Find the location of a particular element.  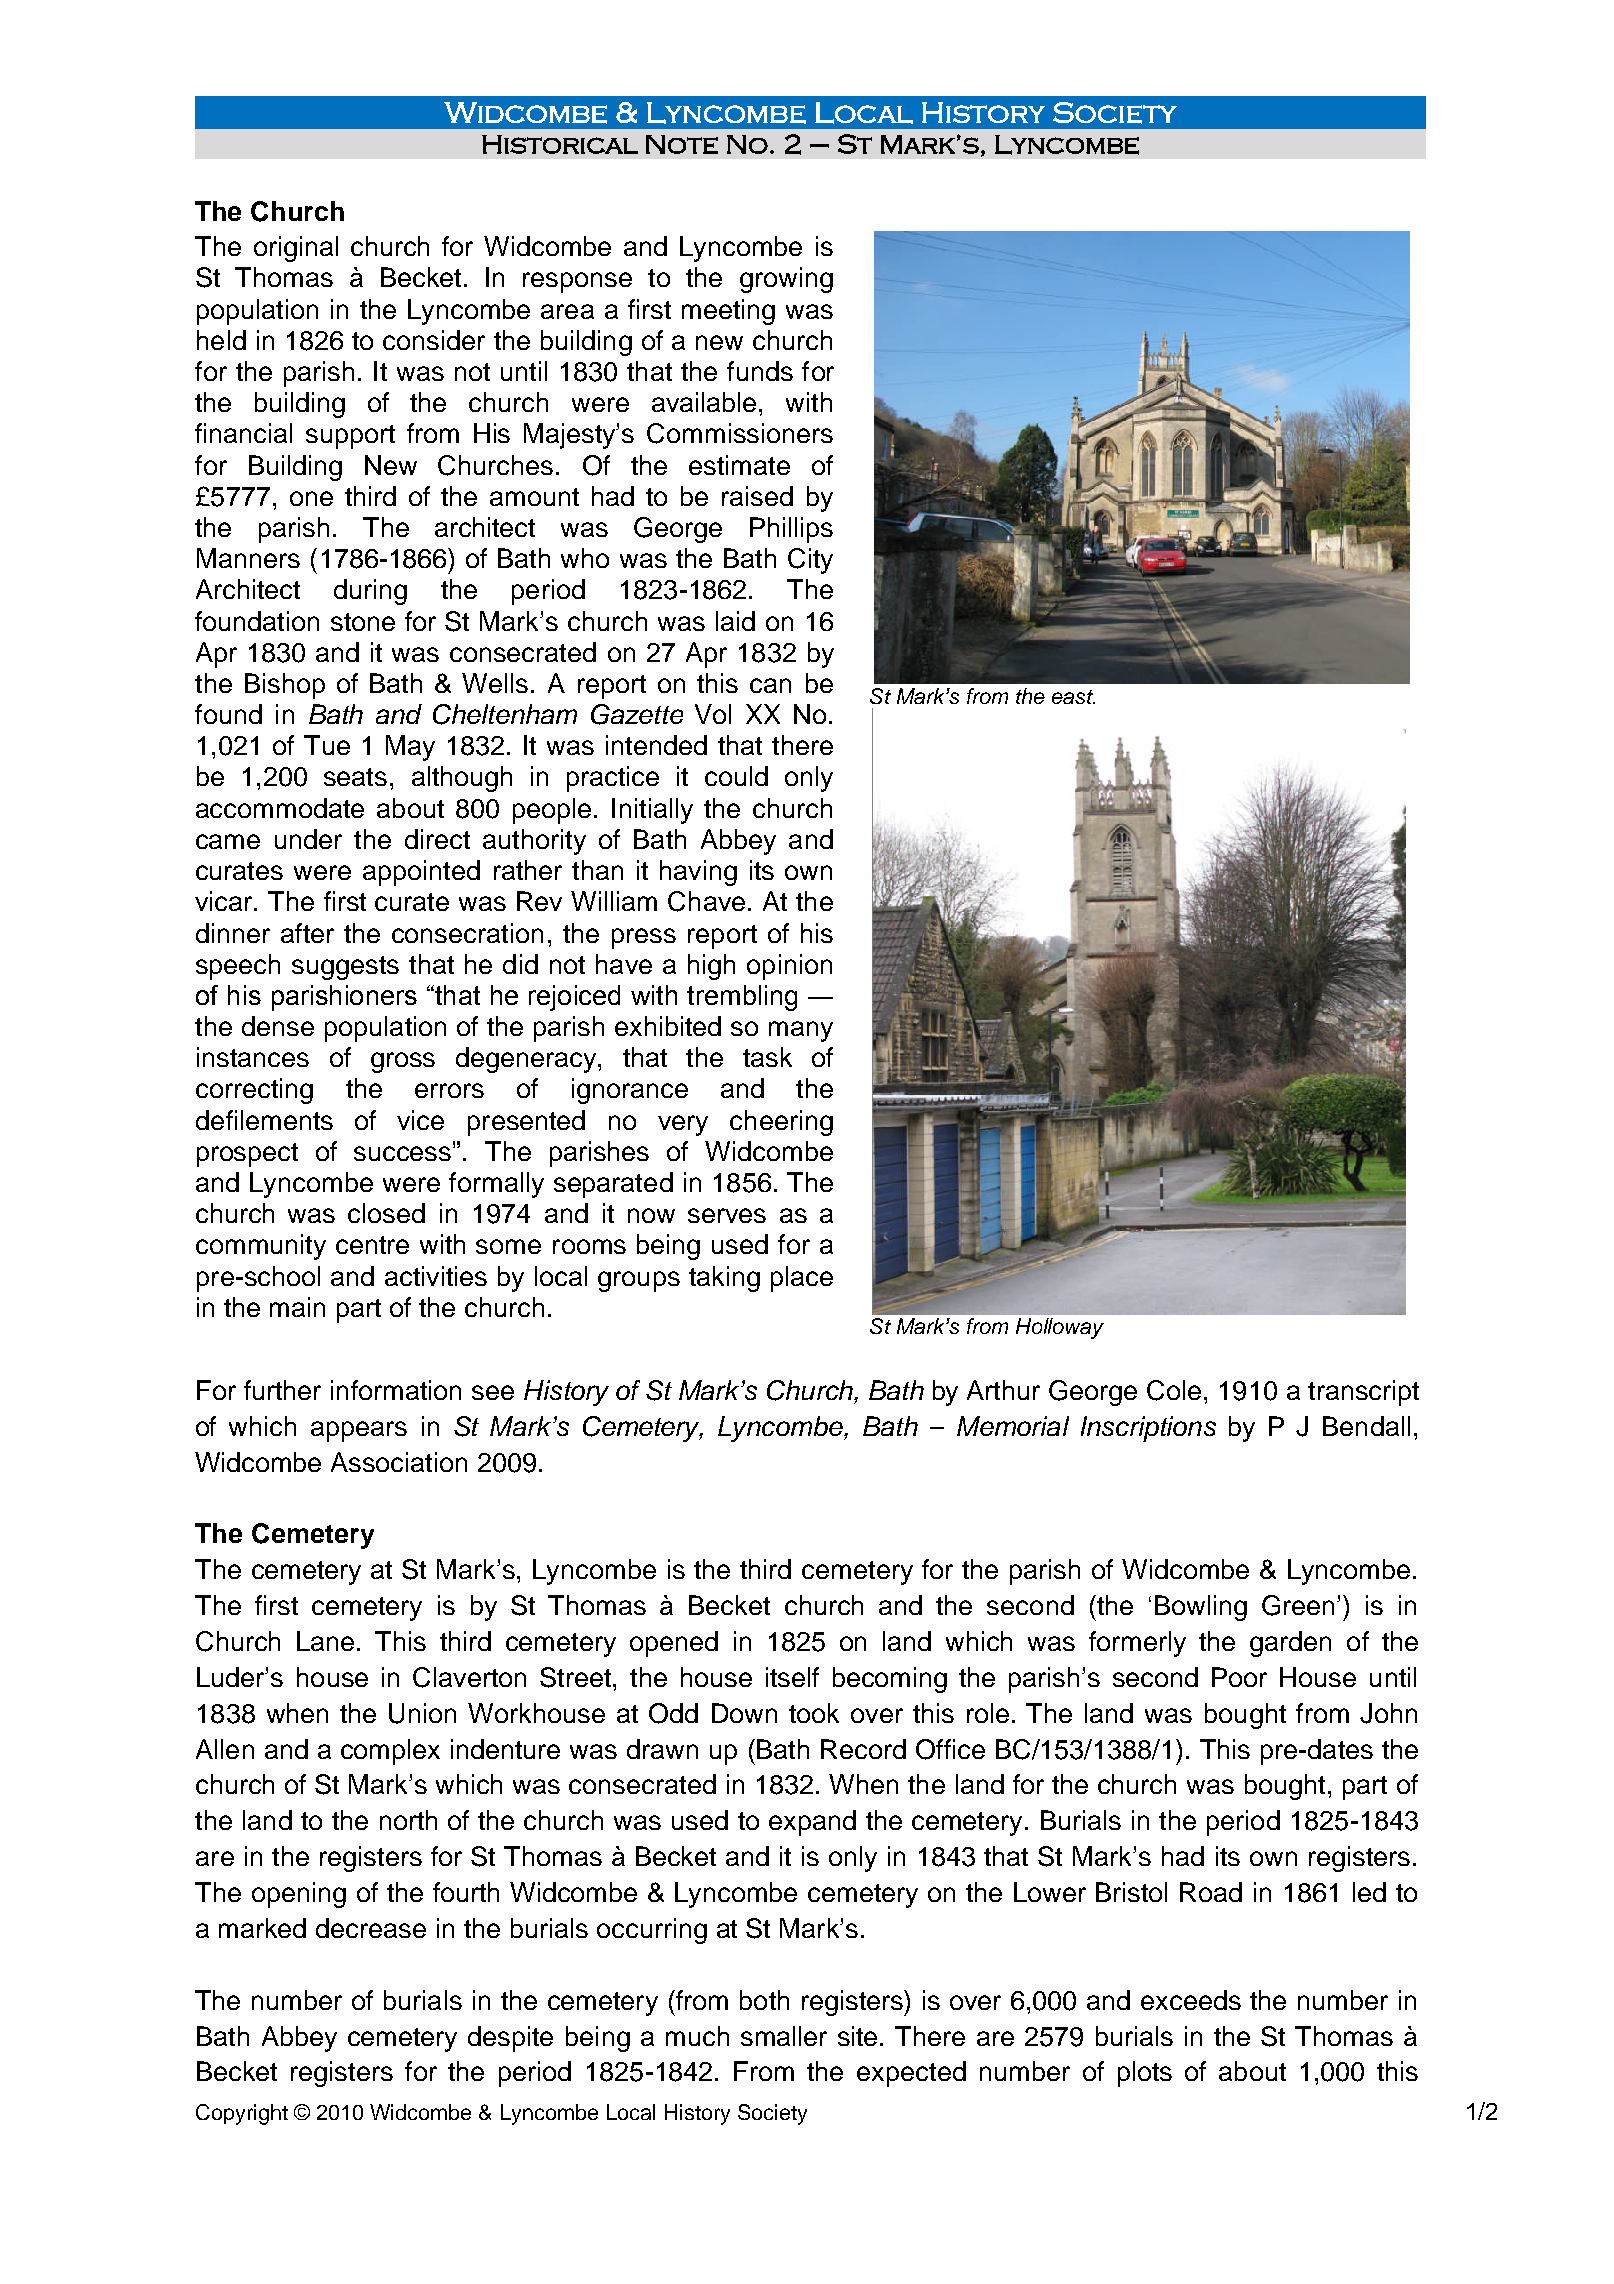

Cole is located at coordinates (1174, 1390).
